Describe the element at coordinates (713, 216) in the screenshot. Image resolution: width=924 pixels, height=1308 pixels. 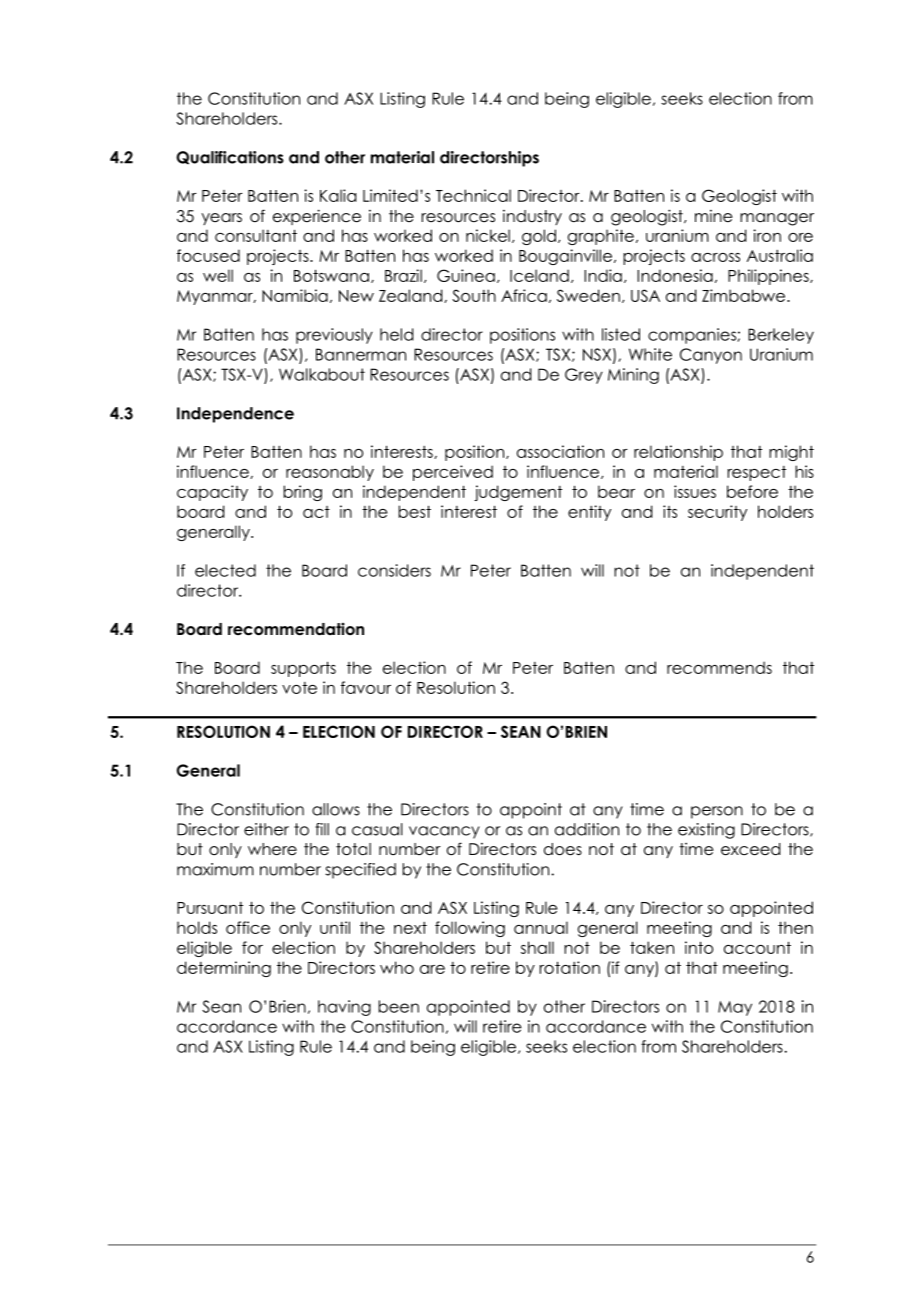
I see `mine` at that location.
